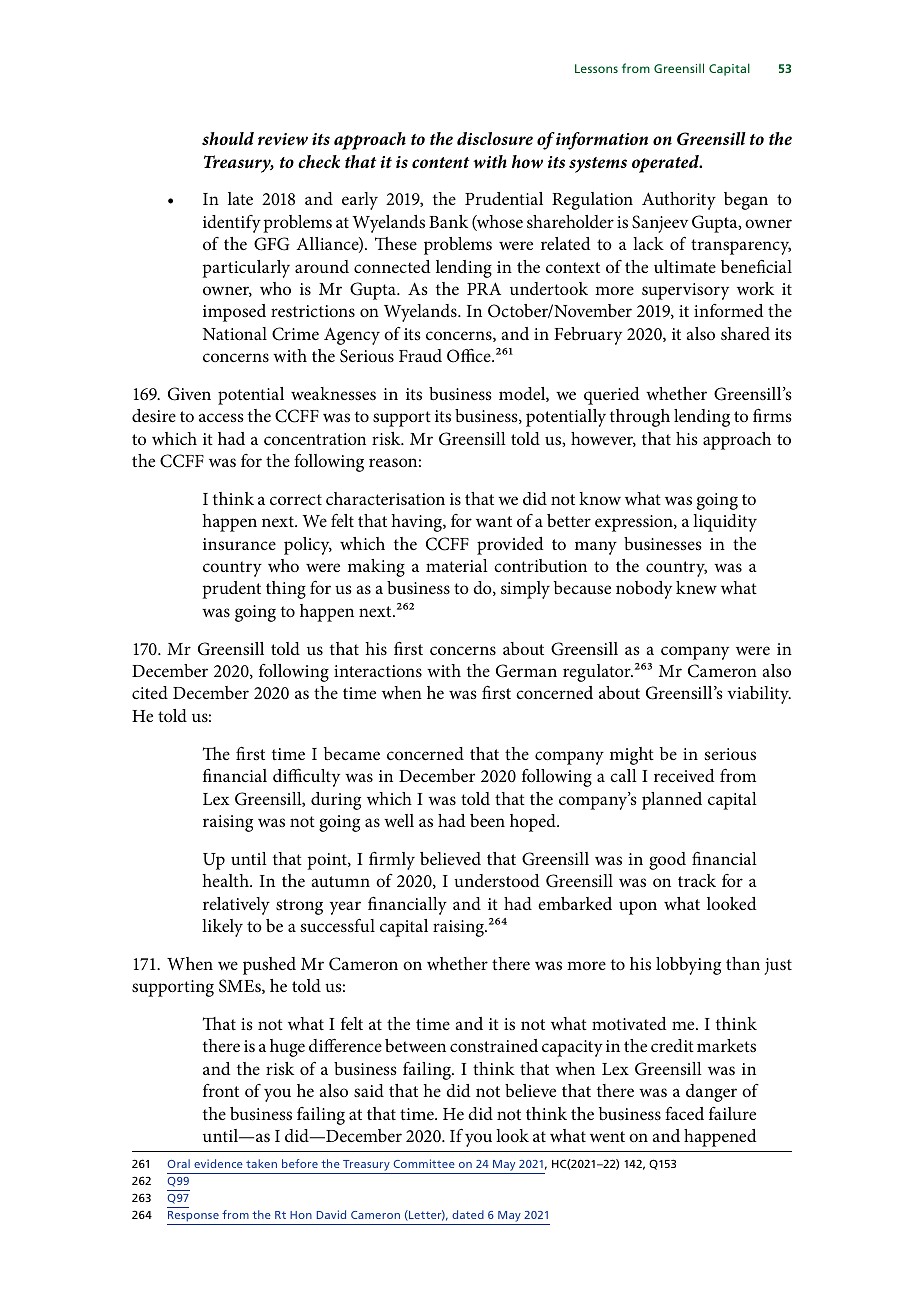 This screenshot has height=1308, width=924. I want to click on disclosure, so click(495, 138).
